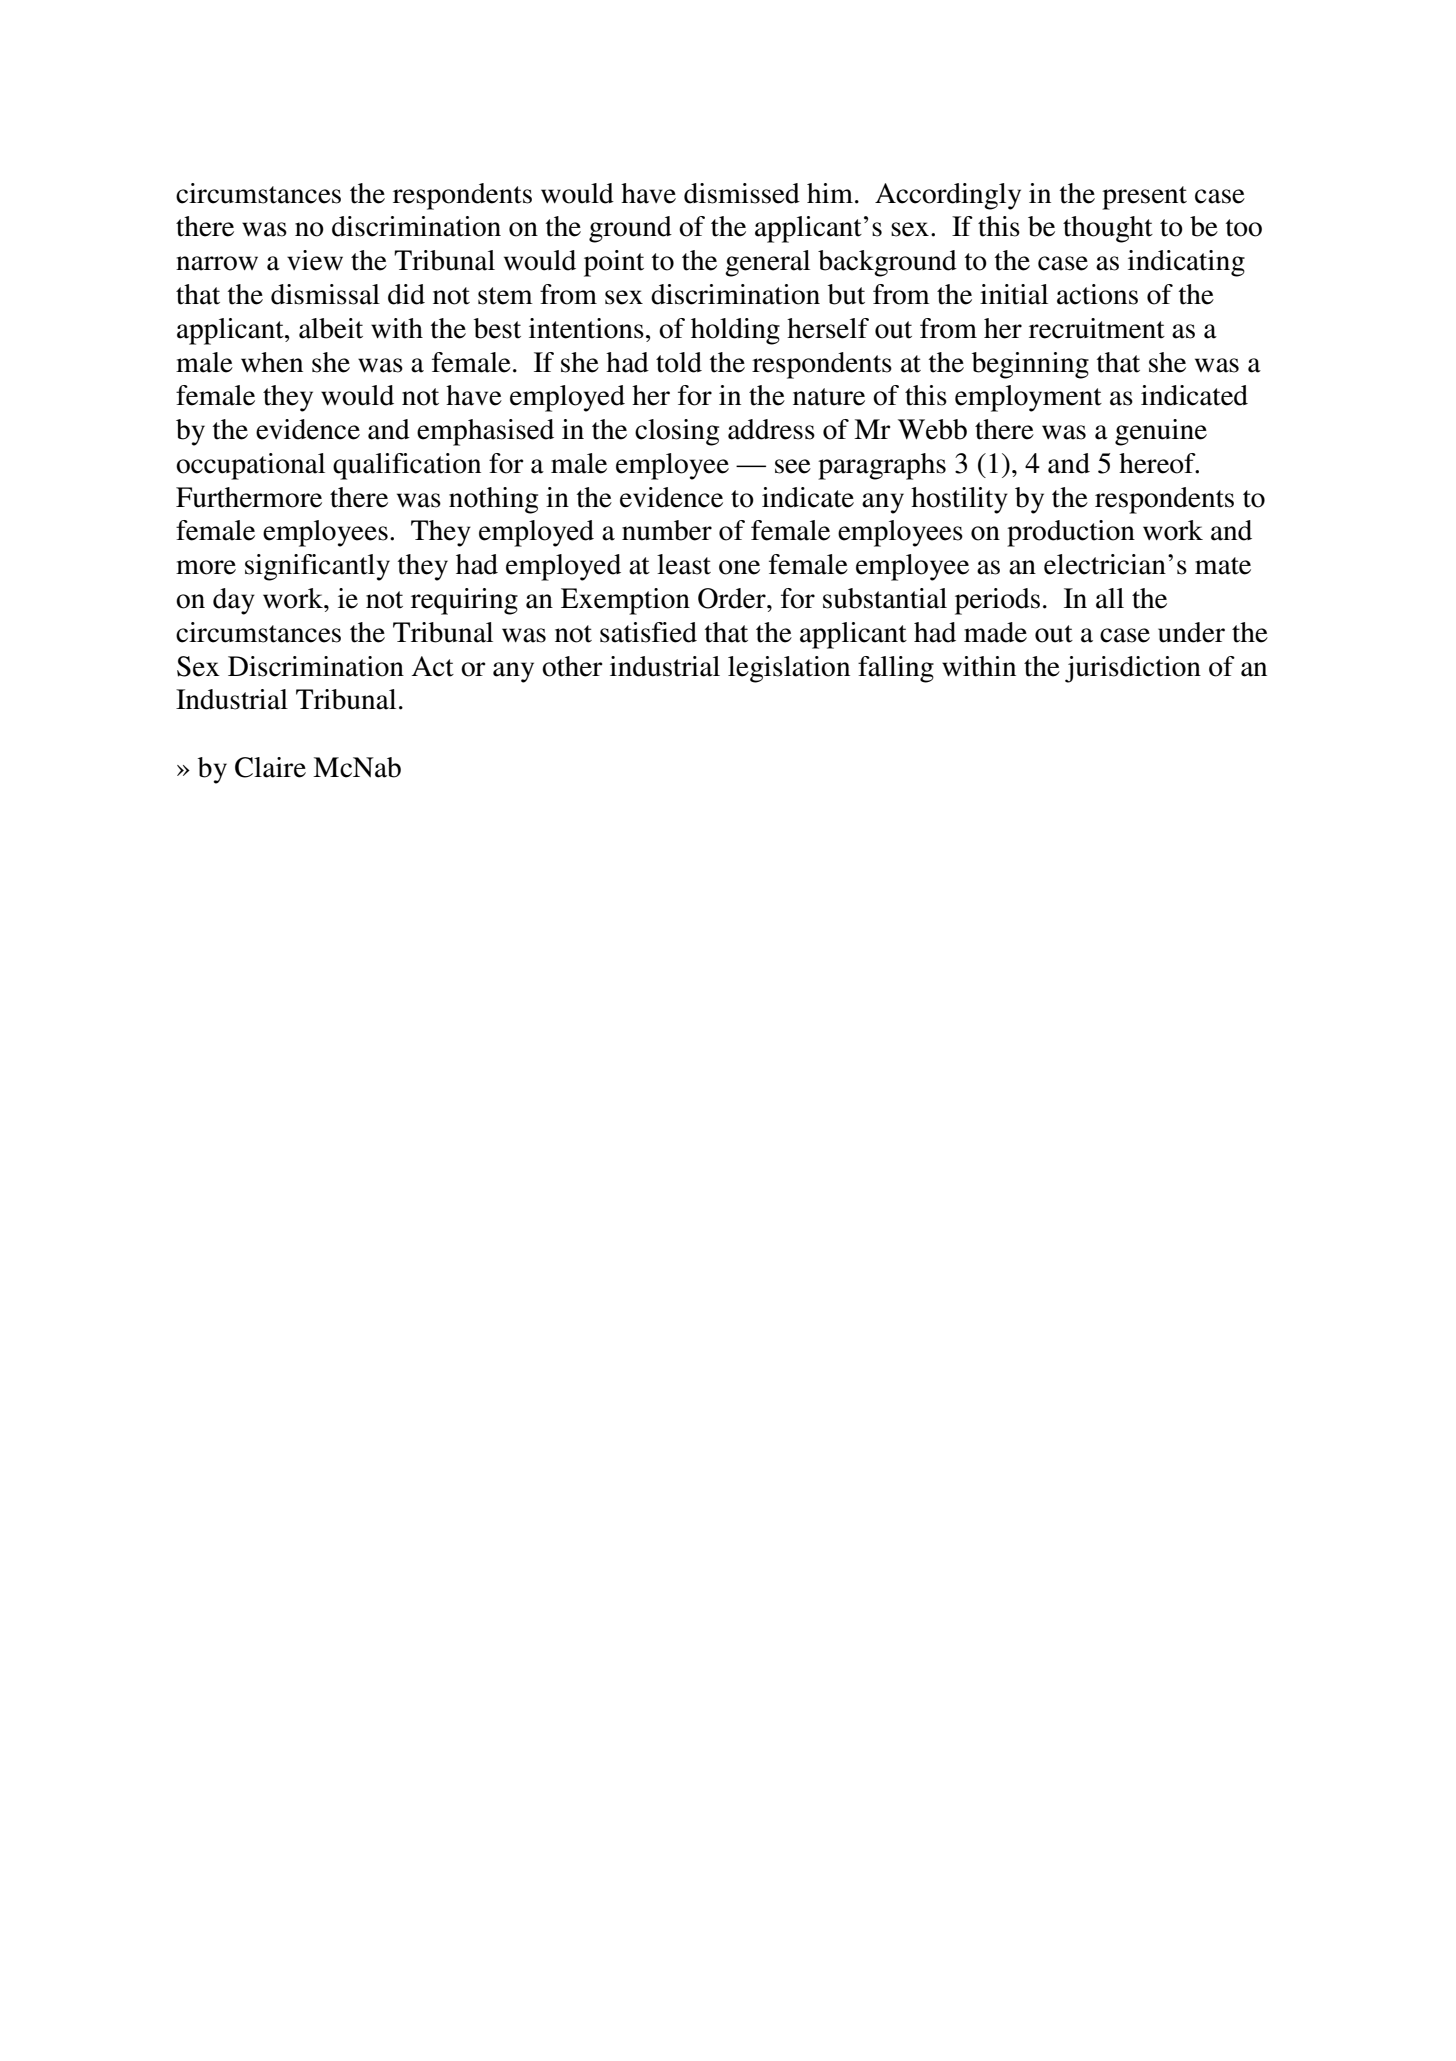  Describe the element at coordinates (1144, 198) in the screenshot. I see `present` at that location.
